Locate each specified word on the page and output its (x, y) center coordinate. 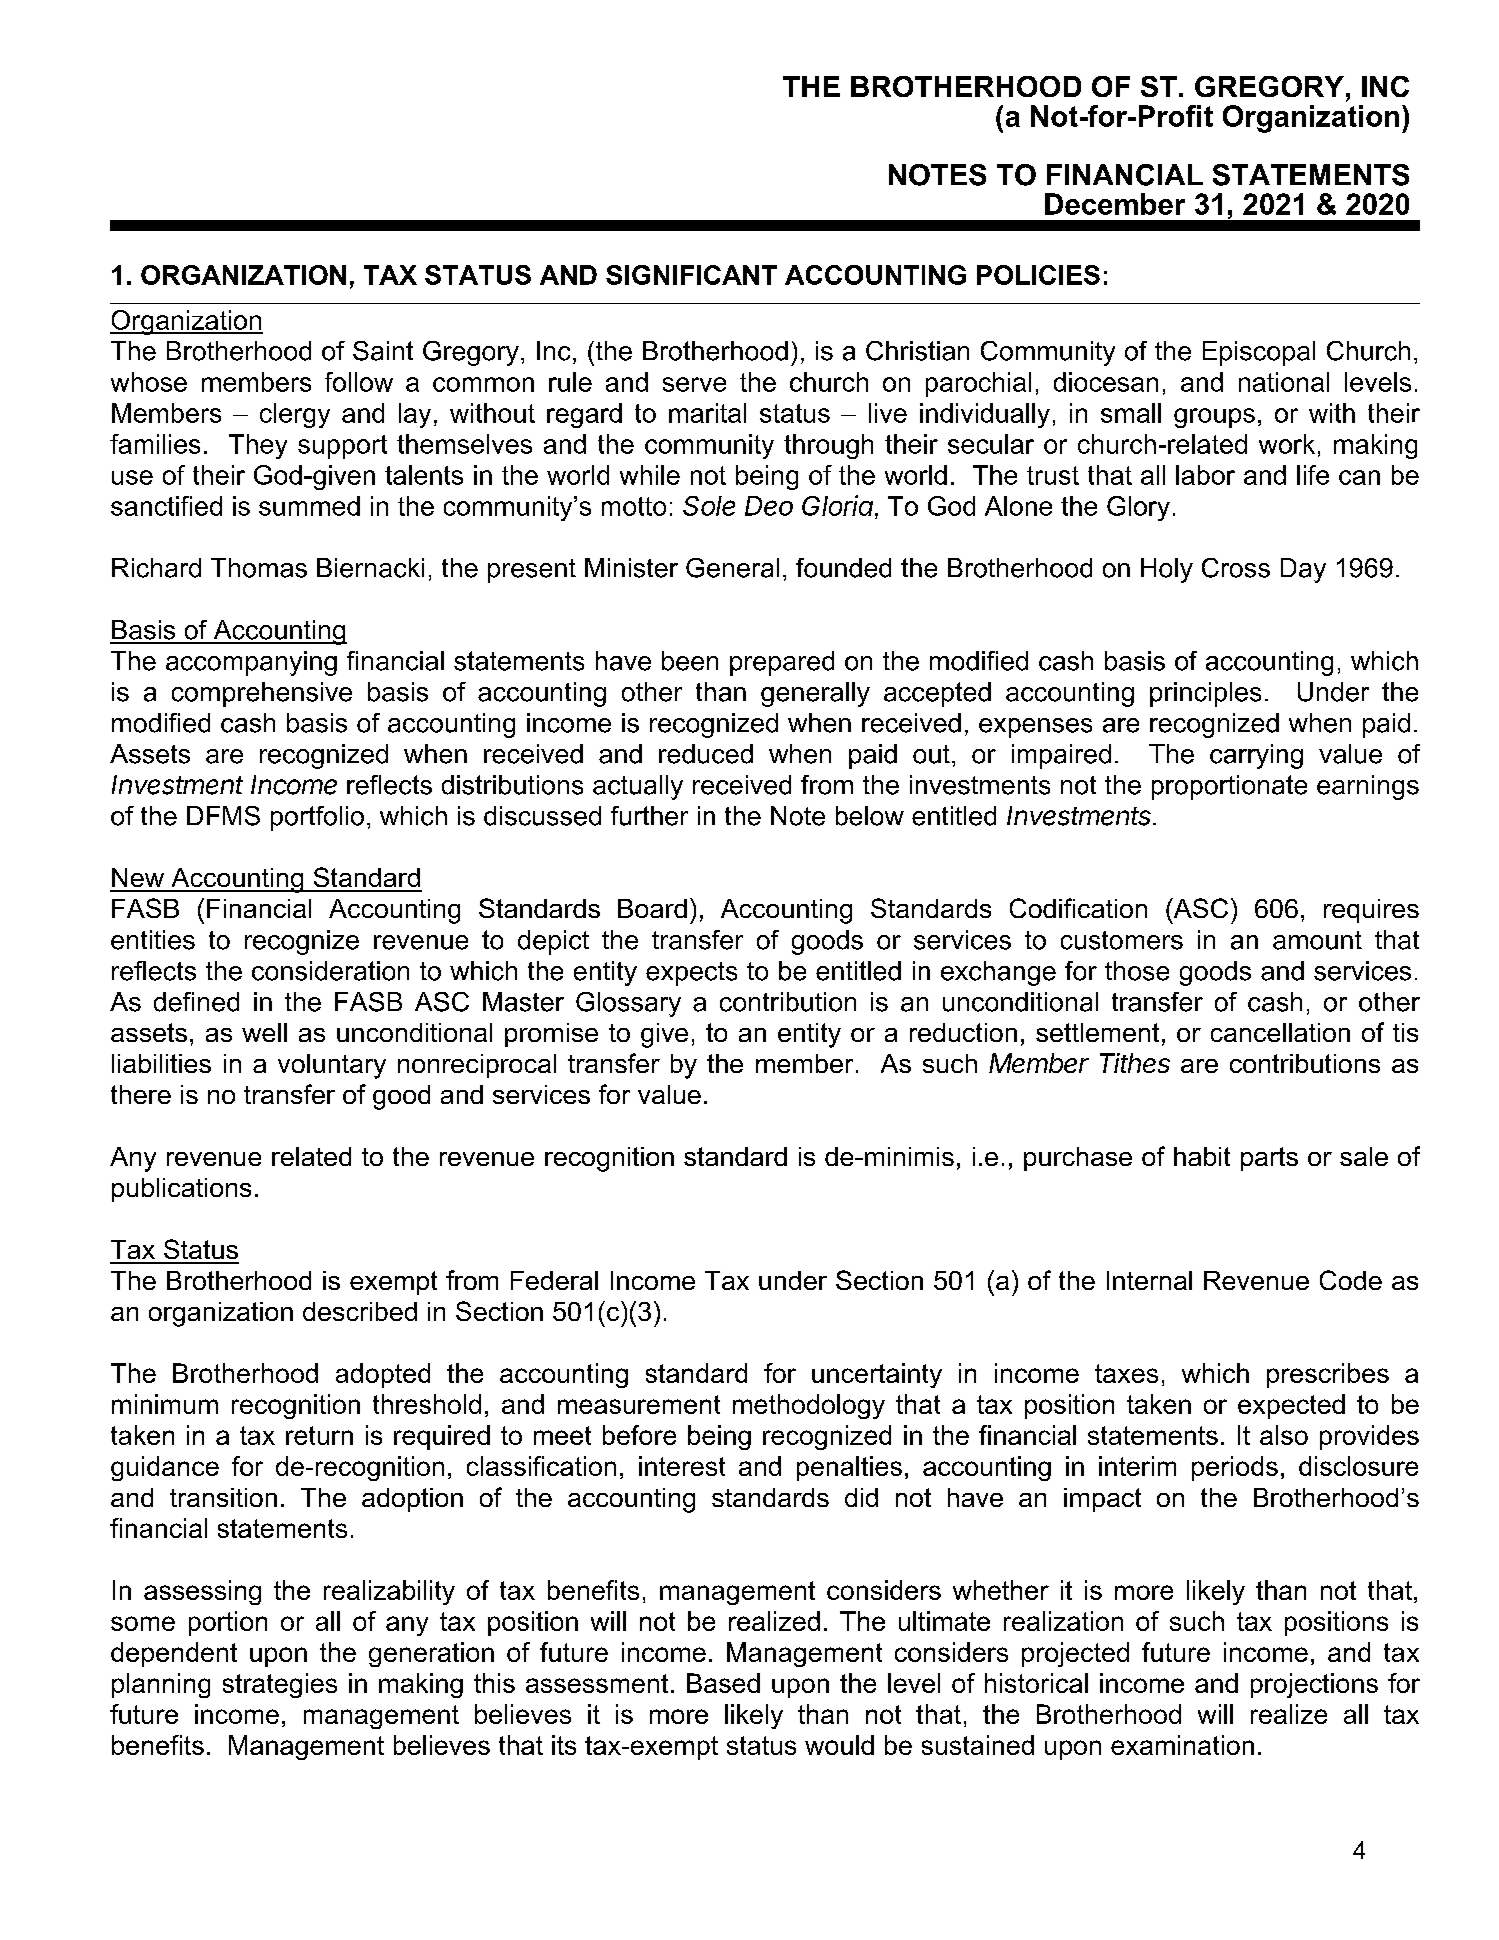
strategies (280, 1685)
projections (1314, 1685)
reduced (706, 754)
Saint (383, 351)
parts (1269, 1159)
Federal (554, 1280)
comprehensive (262, 694)
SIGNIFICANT (691, 275)
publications (181, 1190)
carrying (1256, 756)
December (1115, 204)
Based (723, 1683)
